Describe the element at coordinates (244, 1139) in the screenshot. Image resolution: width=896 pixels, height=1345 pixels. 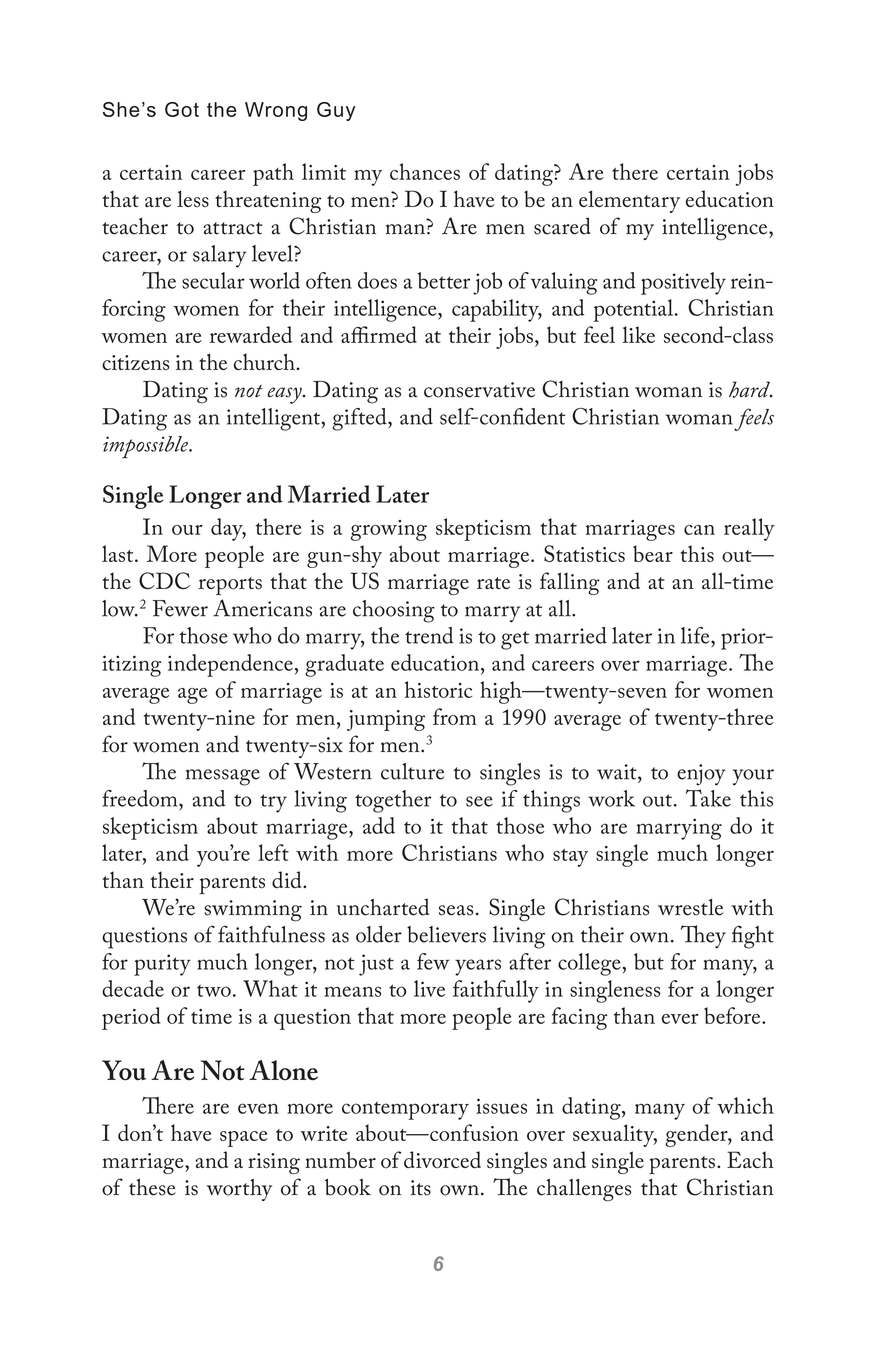
I see `space` at that location.
